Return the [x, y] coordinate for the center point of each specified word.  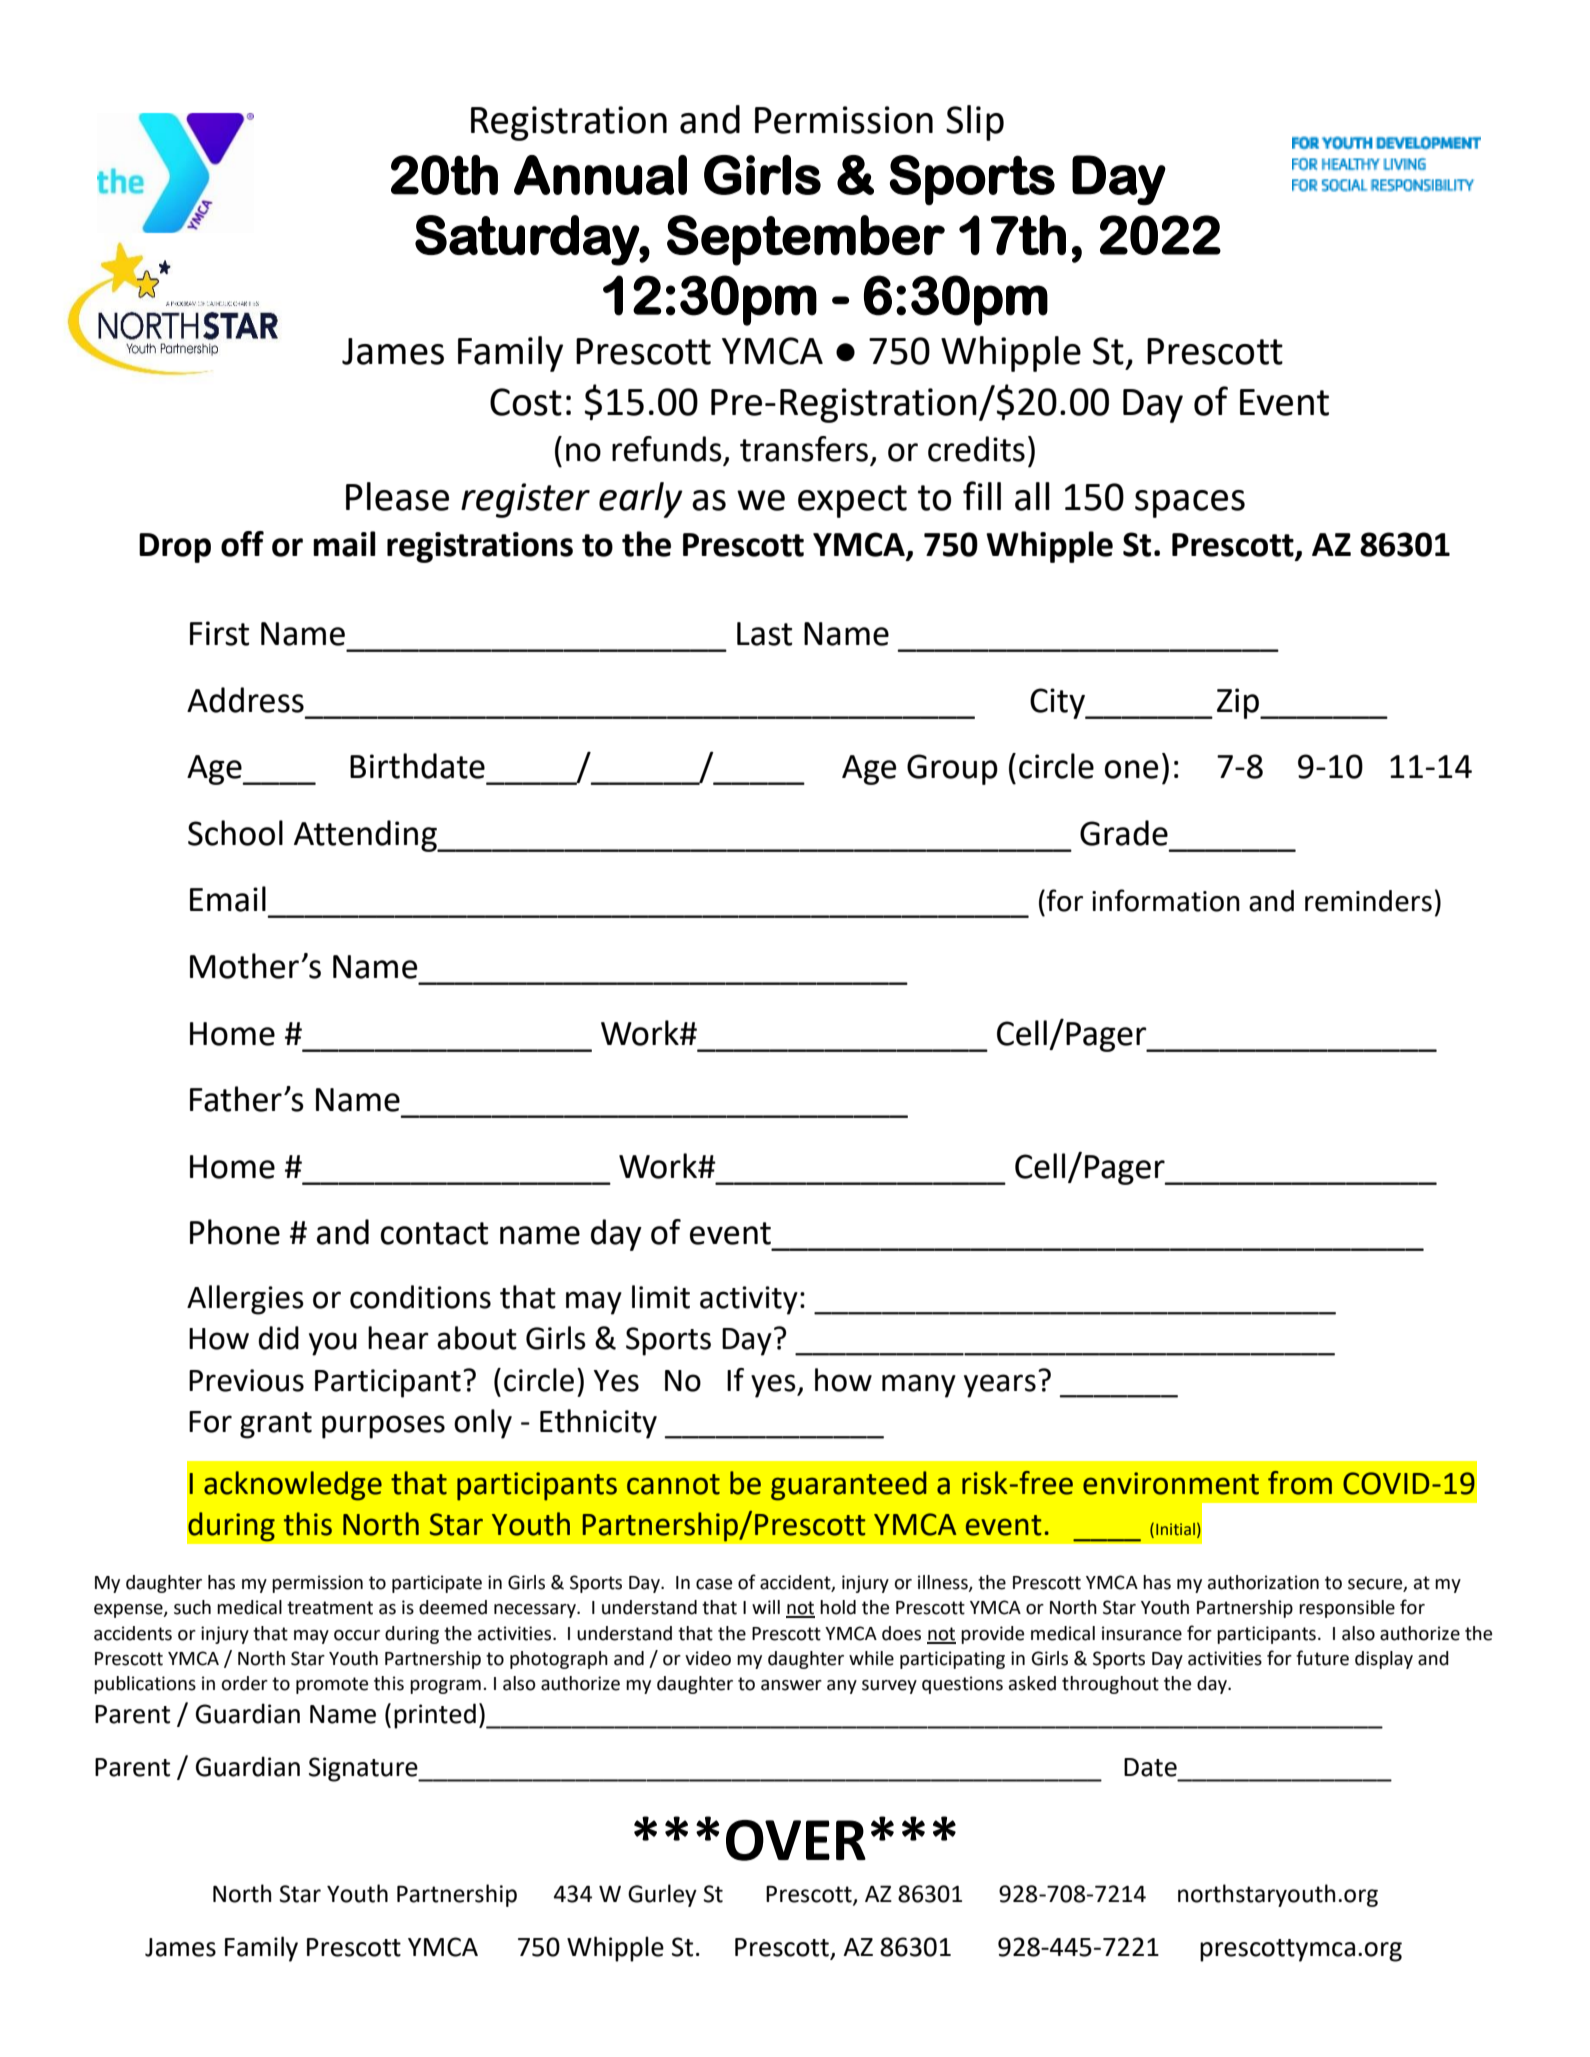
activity [749, 1300]
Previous [246, 1380]
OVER [796, 1840]
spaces [1190, 504]
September [806, 240]
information [1166, 900]
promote [332, 1685]
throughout [1110, 1685]
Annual [600, 175]
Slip [975, 123]
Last [764, 634]
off [242, 544]
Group [952, 769]
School [235, 833]
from [1300, 1483]
